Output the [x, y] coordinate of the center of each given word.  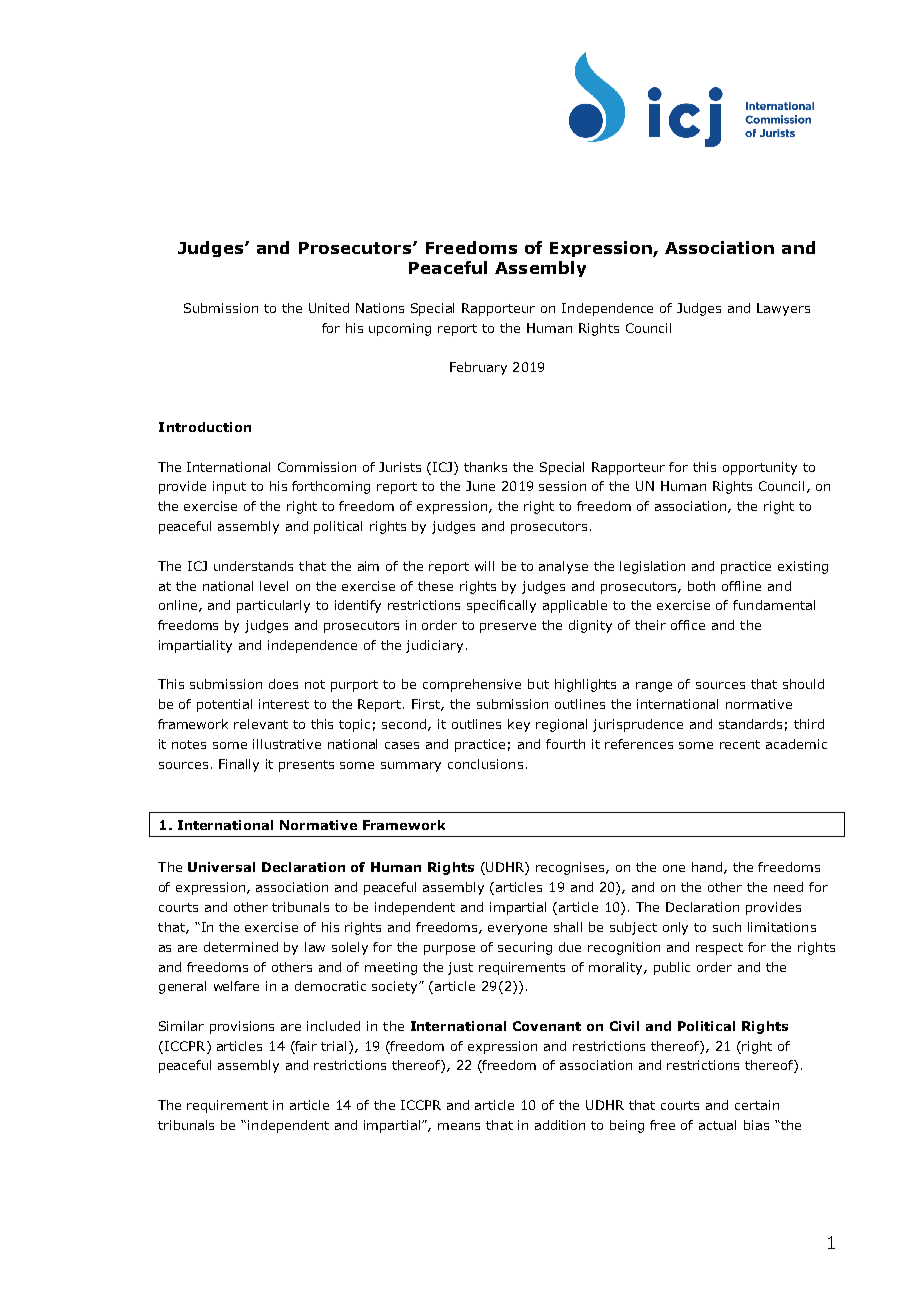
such [727, 927]
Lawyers [783, 309]
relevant [261, 724]
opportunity [760, 468]
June [480, 486]
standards [750, 724]
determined [241, 947]
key [519, 725]
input [229, 487]
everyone [517, 930]
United [329, 308]
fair [305, 1046]
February [478, 368]
